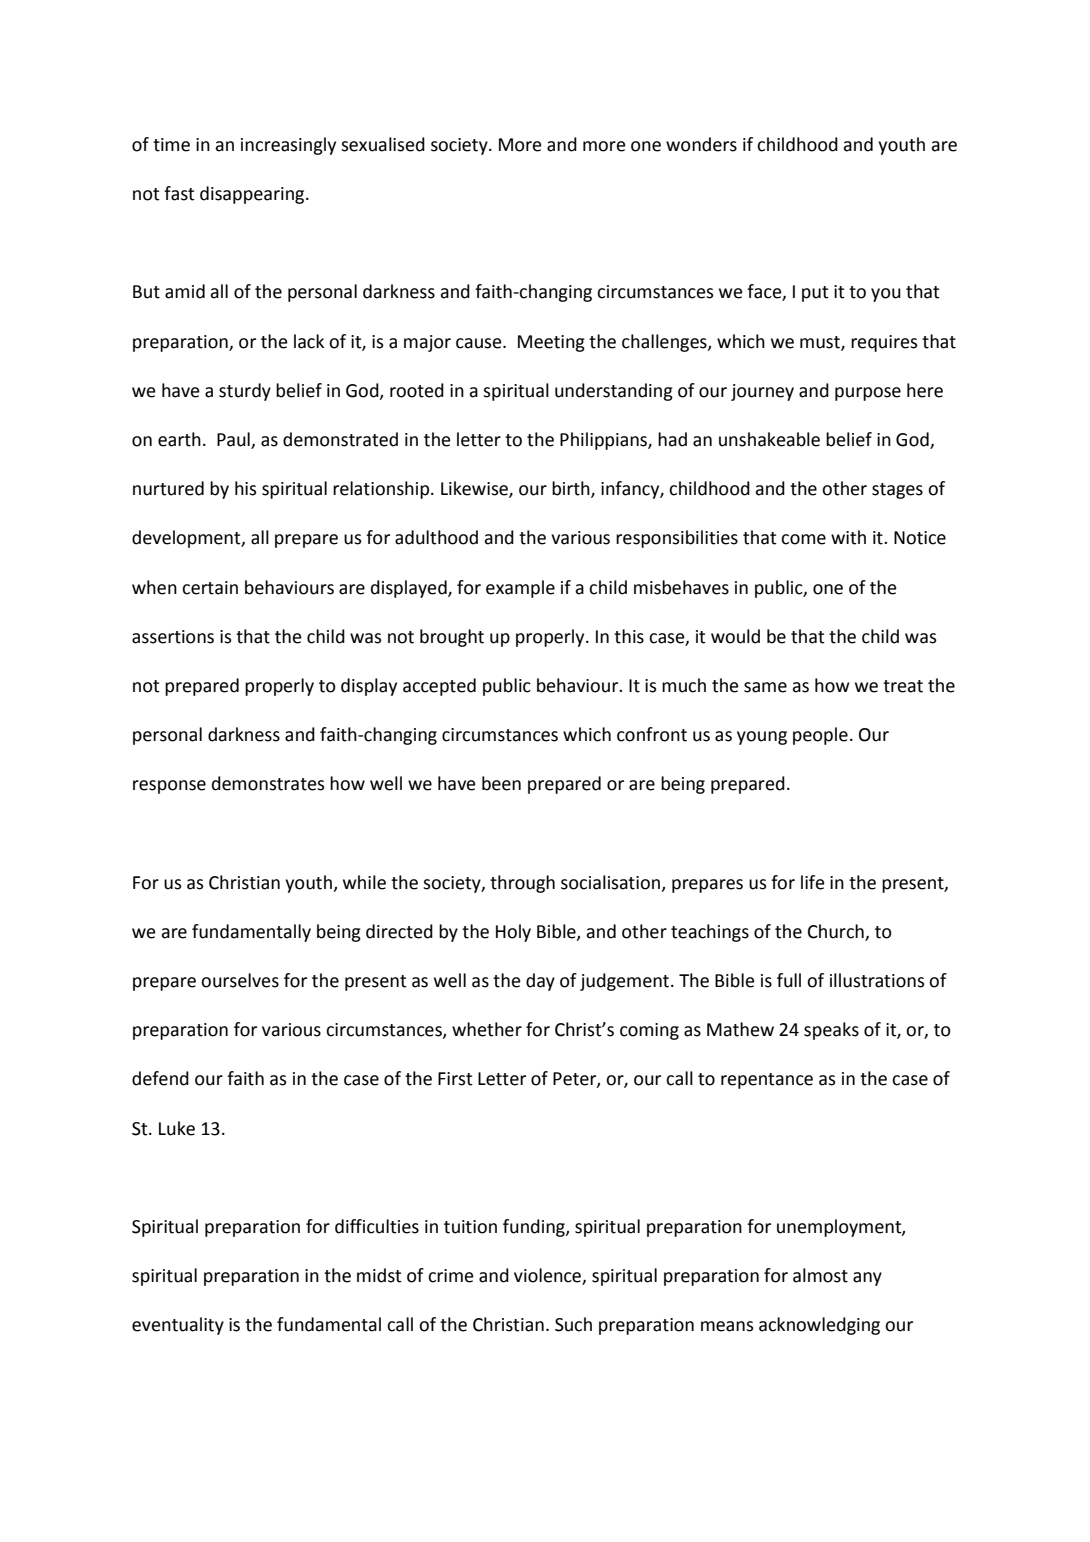 The height and width of the image is (1542, 1090). I want to click on eventuality, so click(178, 1326).
